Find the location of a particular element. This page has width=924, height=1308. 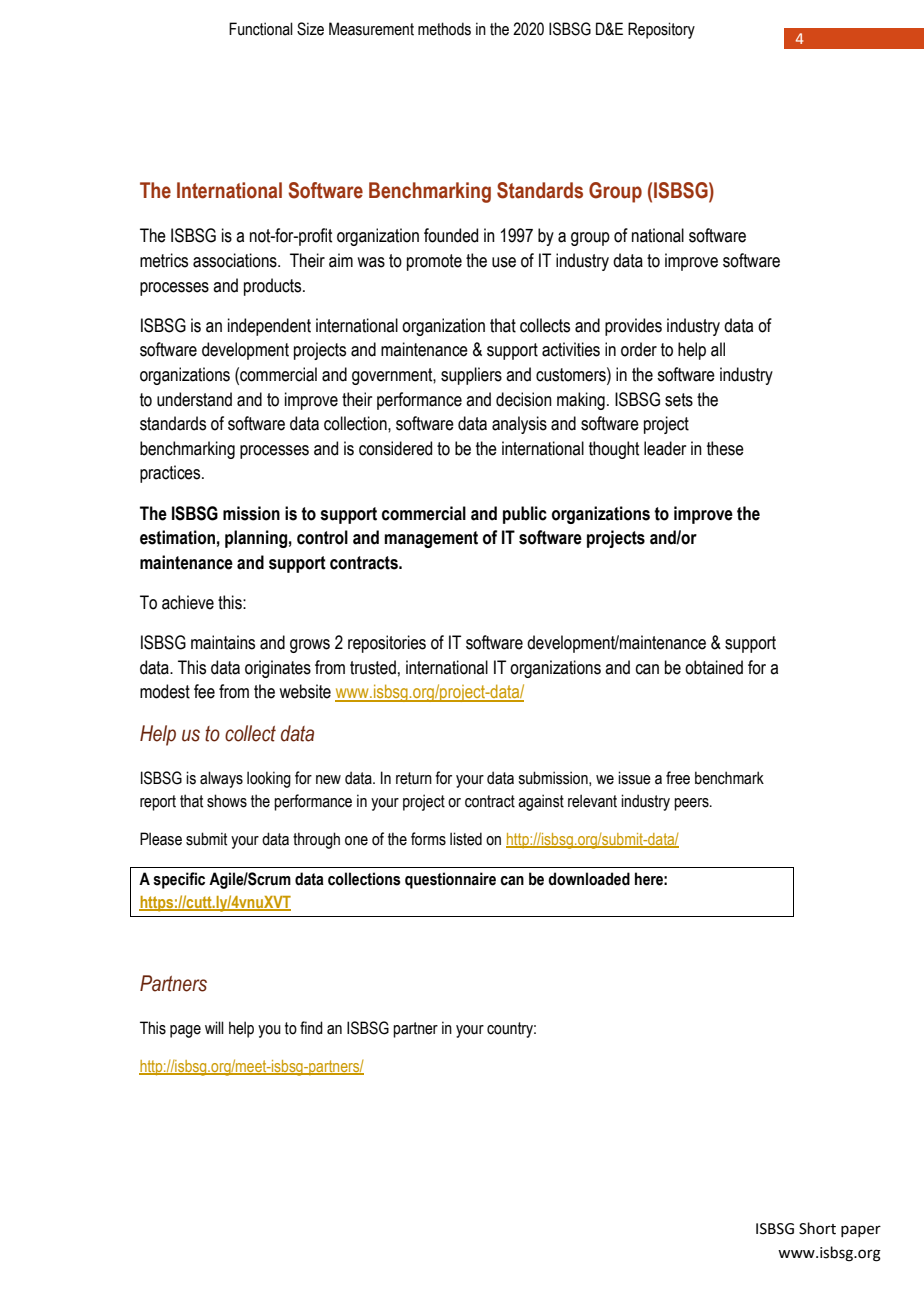

find is located at coordinates (311, 1028).
